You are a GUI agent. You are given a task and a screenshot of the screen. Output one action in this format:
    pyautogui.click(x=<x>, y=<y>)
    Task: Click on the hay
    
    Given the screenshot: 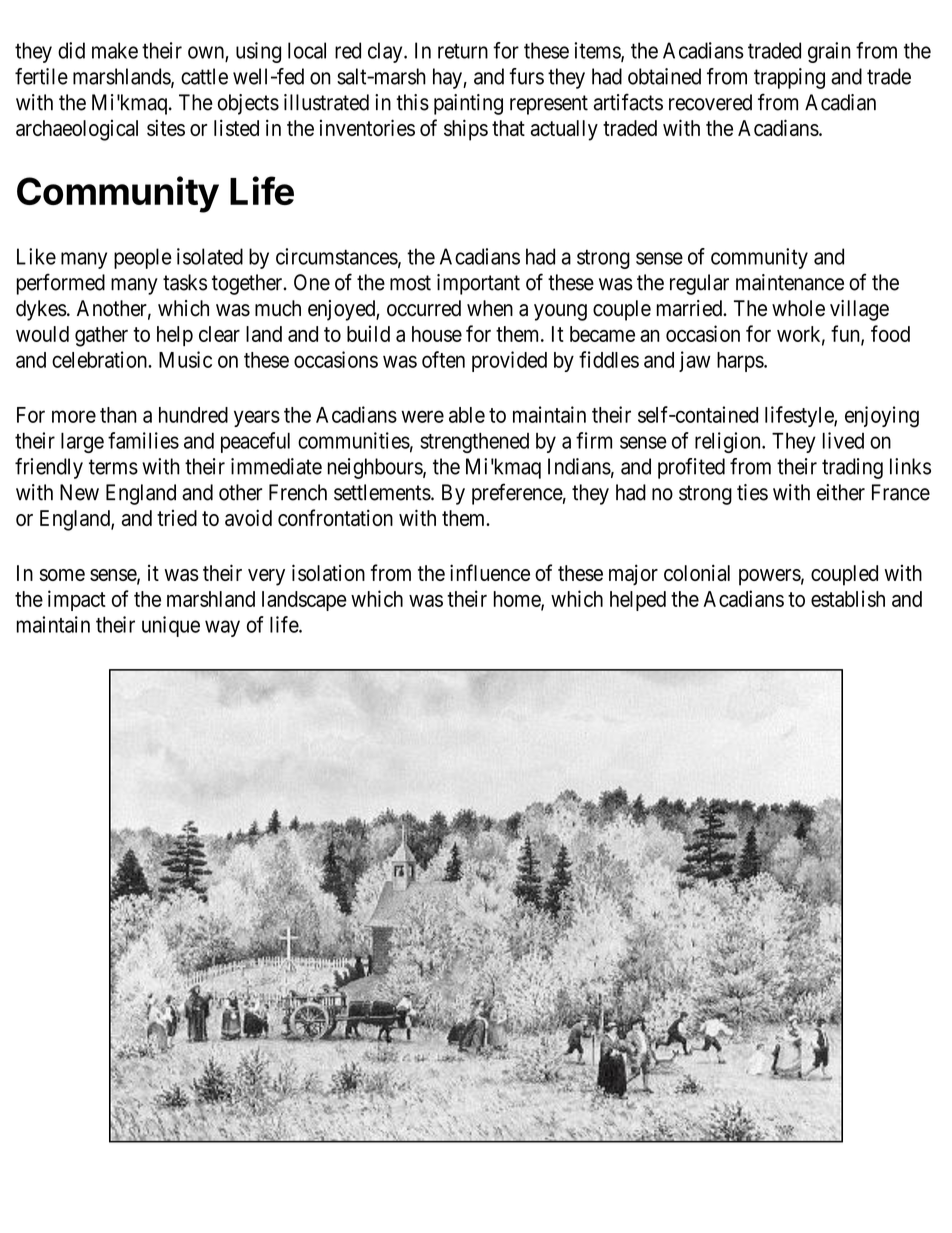 What is the action you would take?
    pyautogui.click(x=448, y=78)
